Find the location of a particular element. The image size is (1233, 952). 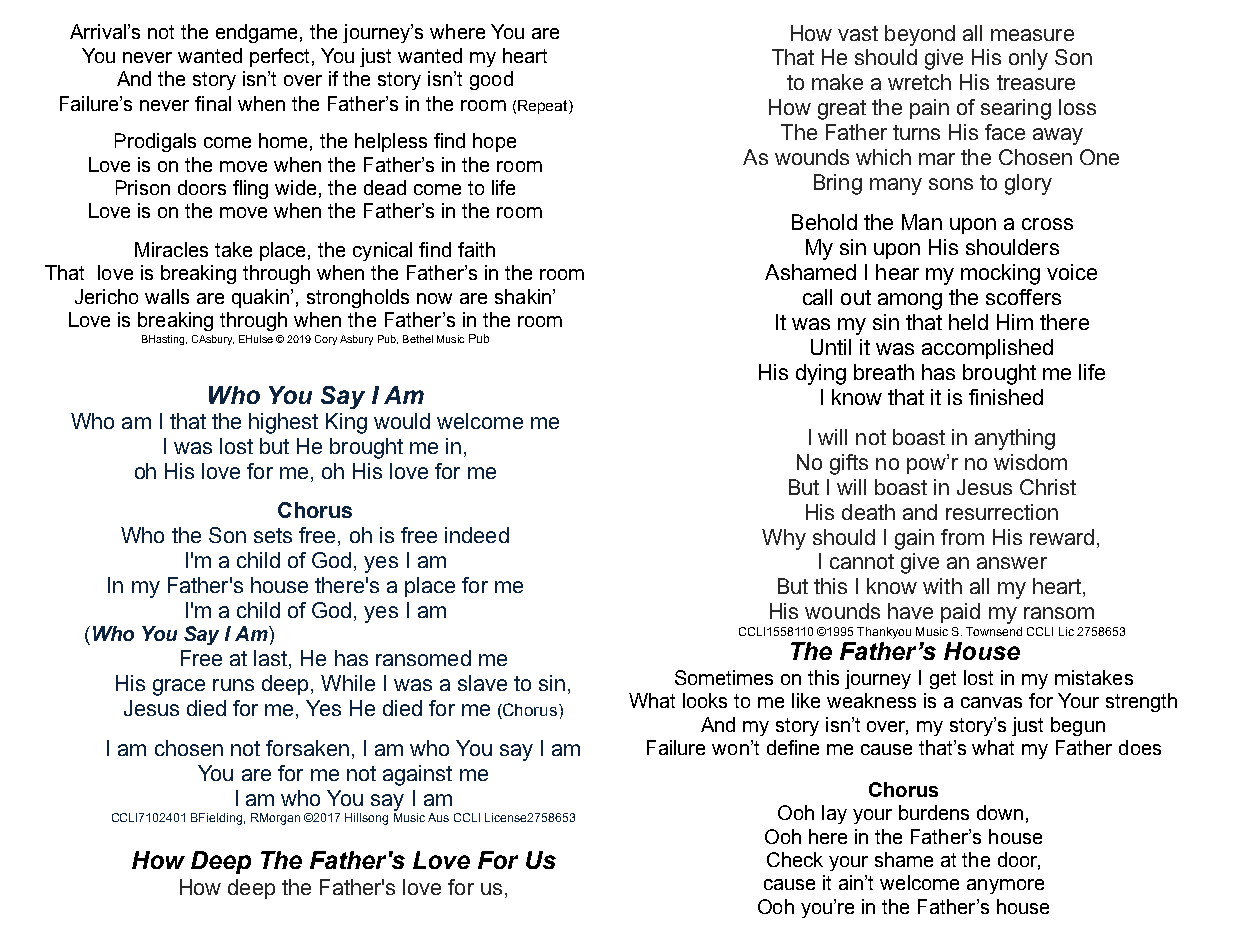

only is located at coordinates (1028, 59).
